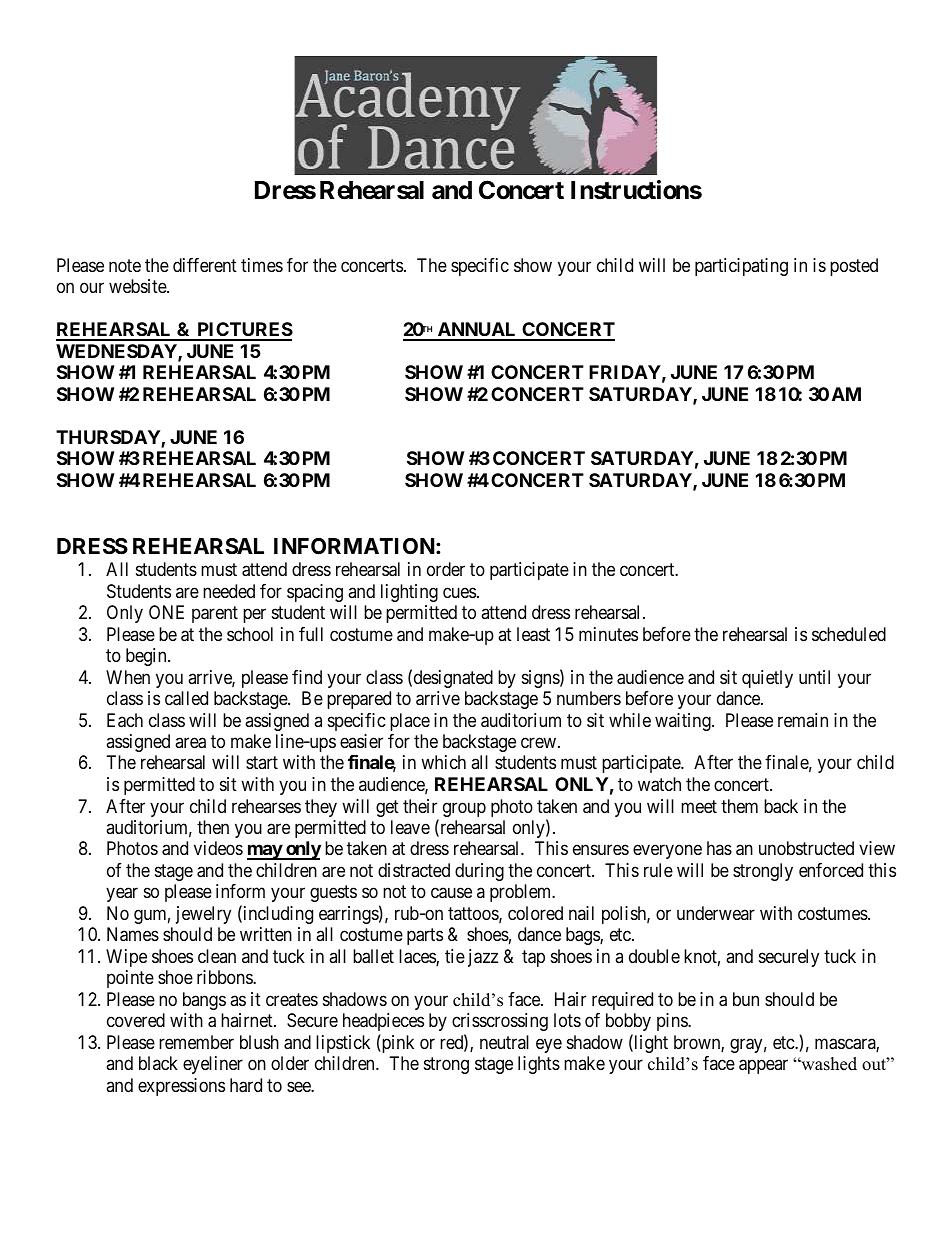 Image resolution: width=952 pixels, height=1233 pixels. Describe the element at coordinates (186, 698) in the screenshot. I see `called` at that location.
